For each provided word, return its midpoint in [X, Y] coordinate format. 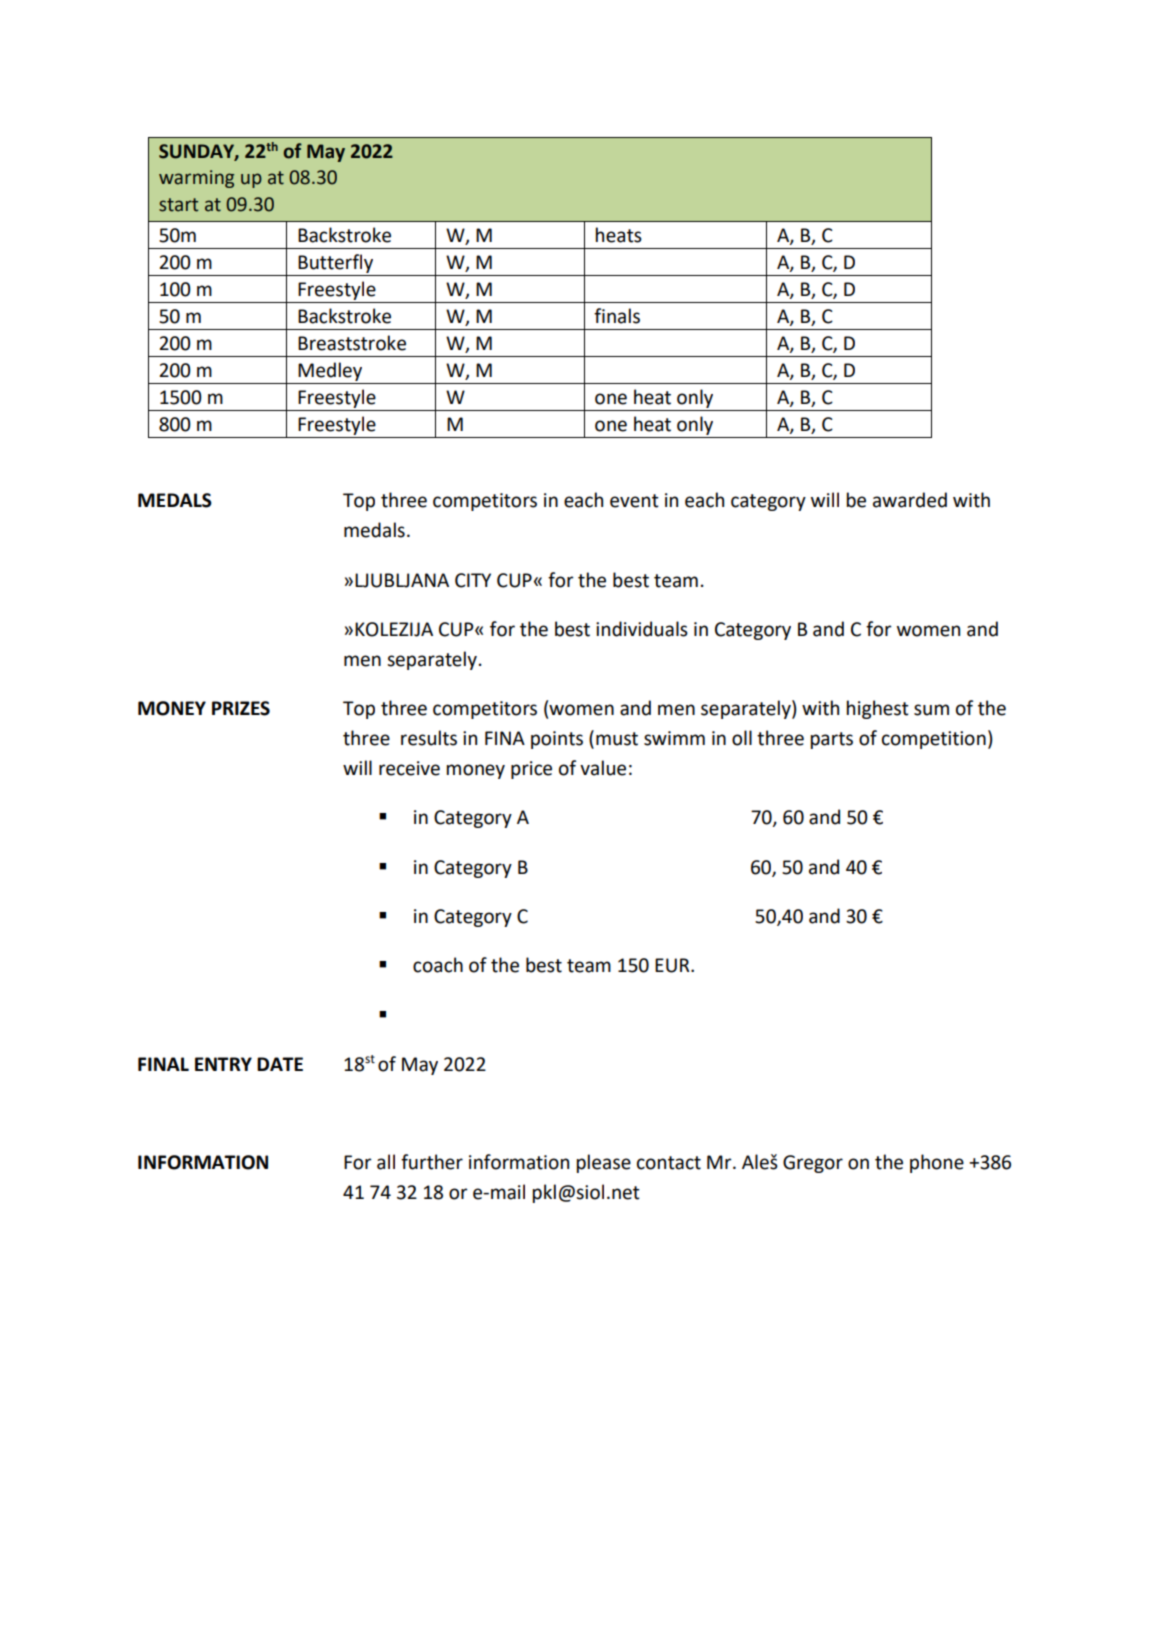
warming [196, 179]
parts [832, 740]
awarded [910, 500]
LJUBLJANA [402, 580]
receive [409, 768]
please [604, 1163]
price [531, 770]
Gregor [813, 1164]
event [634, 501]
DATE [280, 1064]
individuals [642, 629]
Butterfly [335, 263]
